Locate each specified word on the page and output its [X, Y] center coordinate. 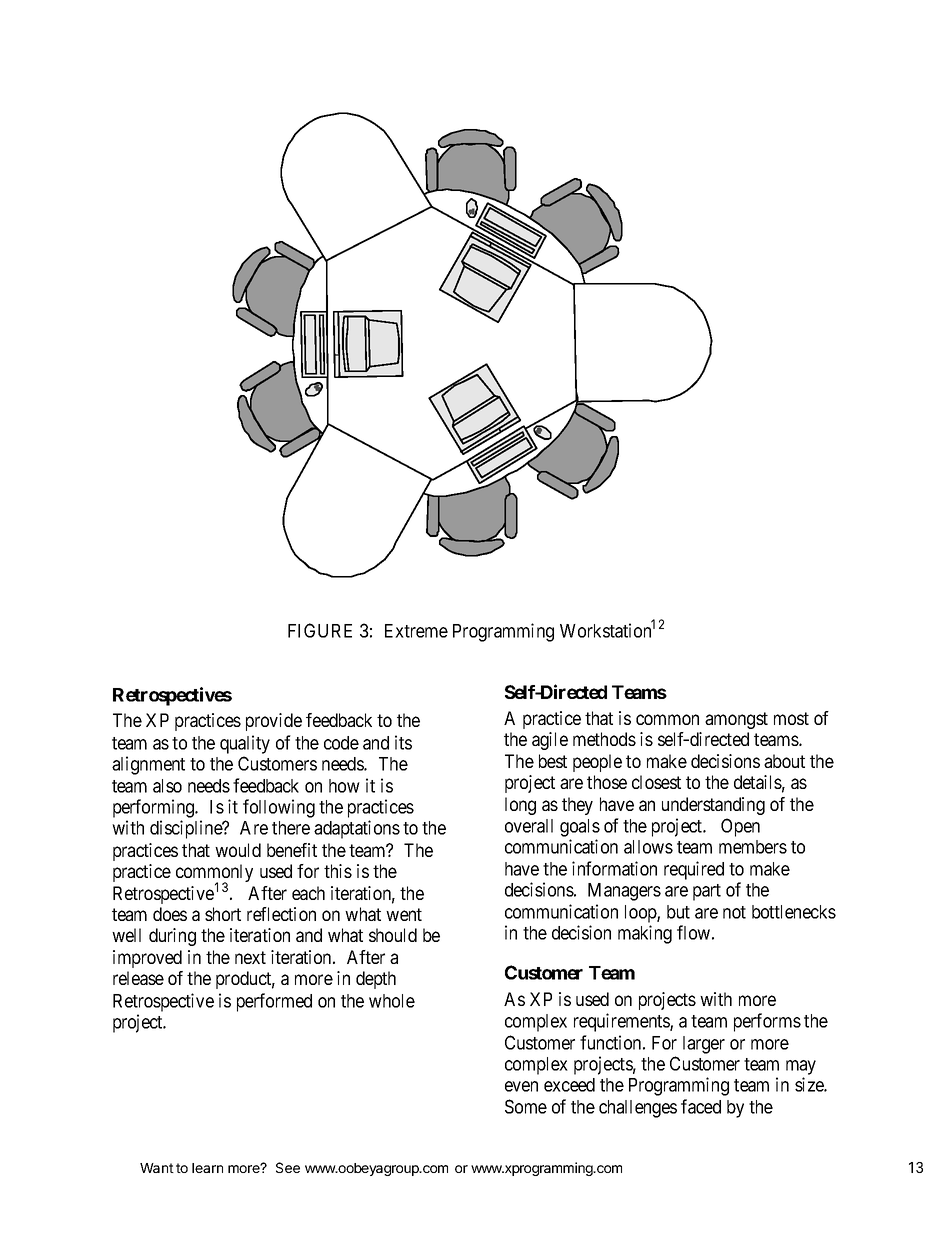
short [223, 914]
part [707, 892]
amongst [736, 720]
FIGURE [320, 630]
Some [526, 1106]
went [404, 914]
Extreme [416, 631]
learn [207, 1168]
